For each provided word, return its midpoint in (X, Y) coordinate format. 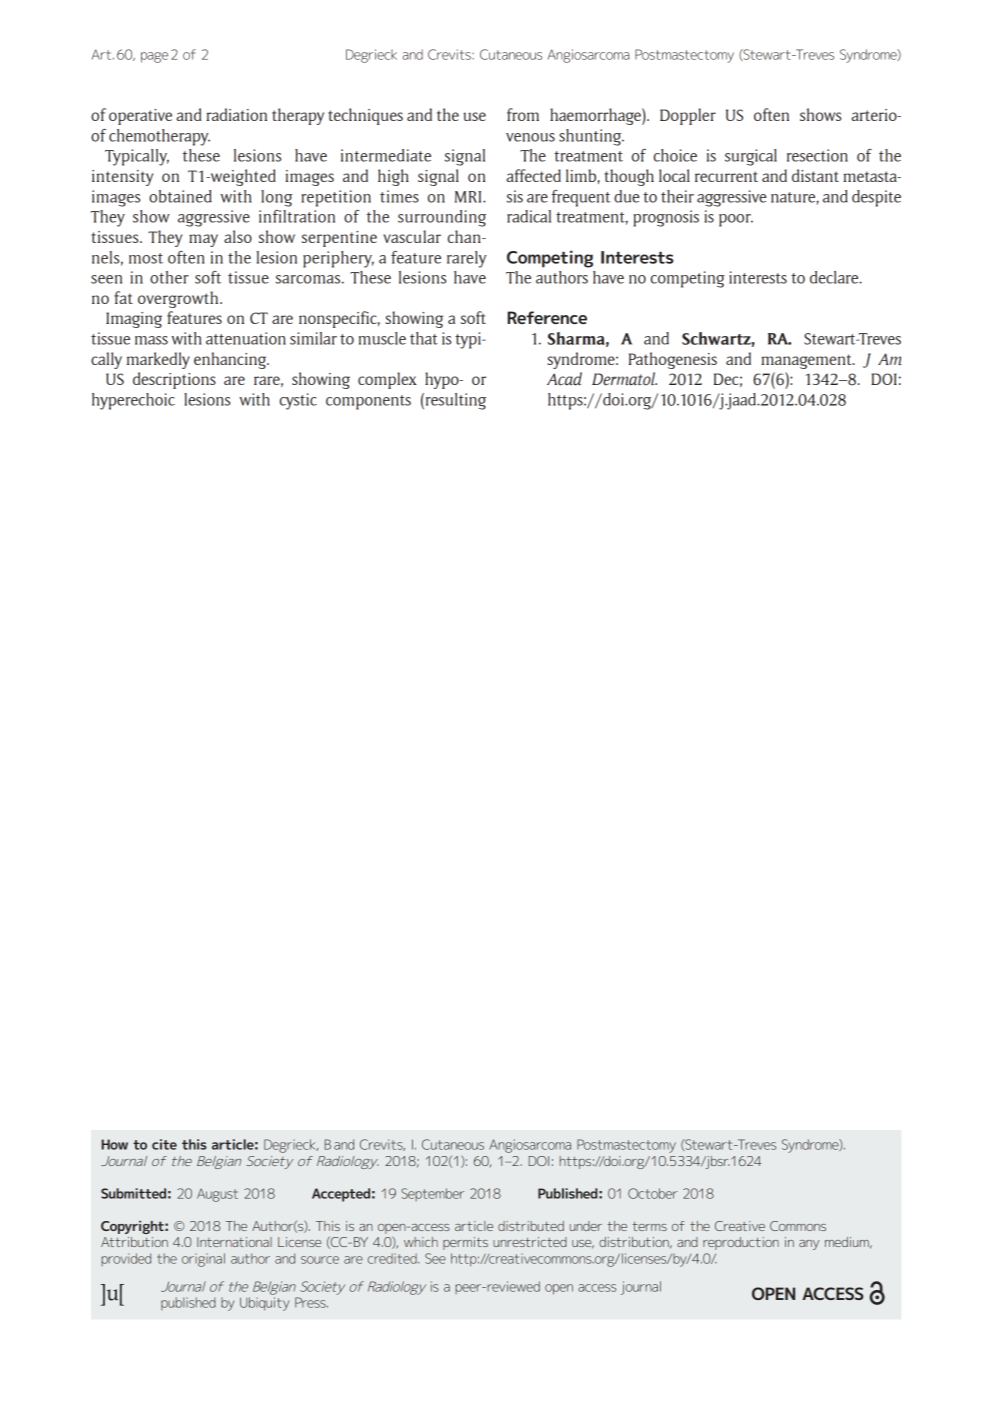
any (809, 1245)
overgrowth (179, 299)
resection (817, 155)
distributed (531, 1226)
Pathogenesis (673, 360)
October (653, 1193)
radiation (236, 114)
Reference (547, 317)
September (432, 1194)
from (523, 114)
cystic (298, 401)
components (368, 402)
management (807, 361)
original (203, 1260)
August (217, 1195)
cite (164, 1144)
